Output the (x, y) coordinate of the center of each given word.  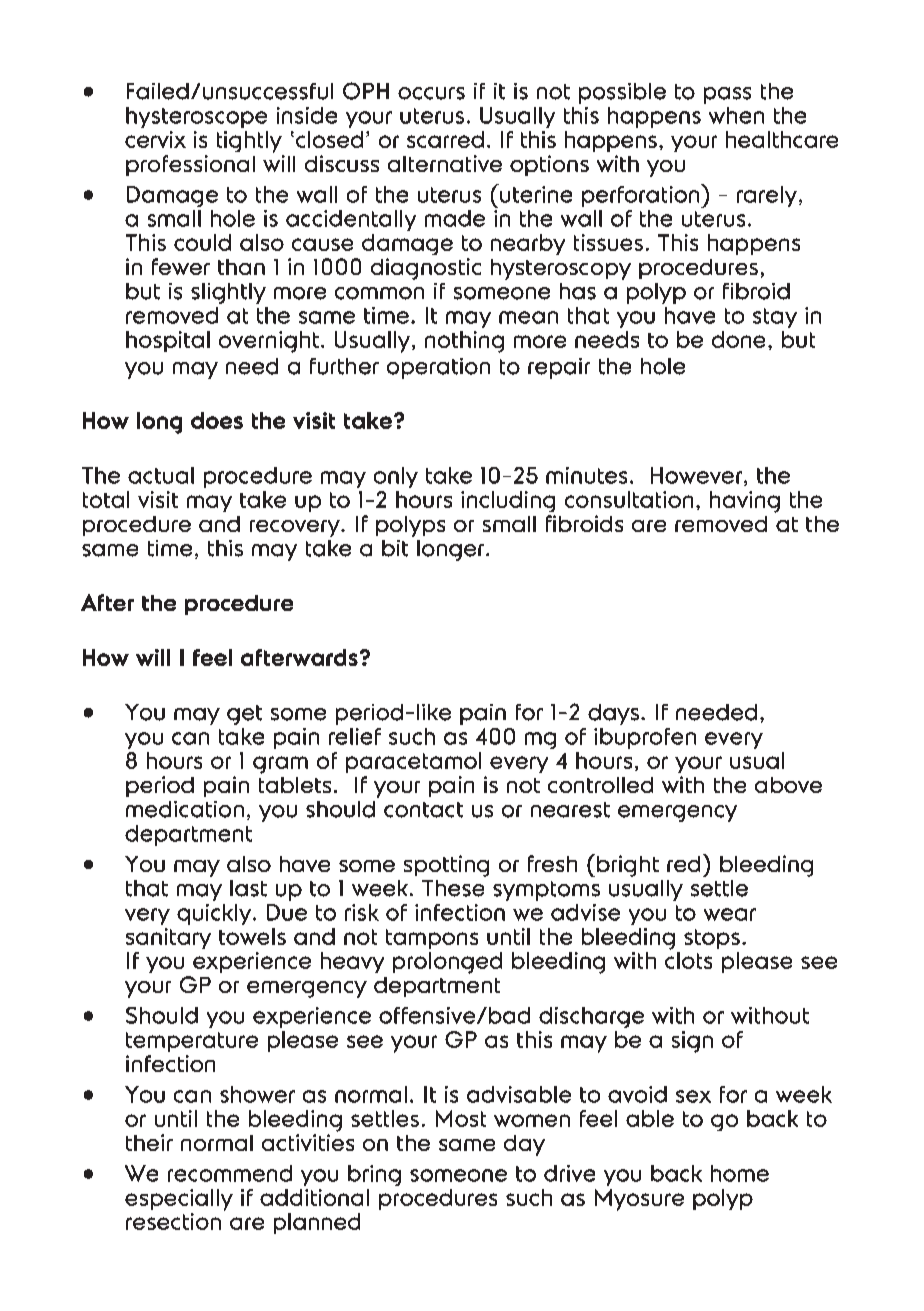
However (696, 475)
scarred (445, 139)
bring (374, 1175)
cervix (155, 139)
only (396, 477)
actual (161, 475)
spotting (446, 866)
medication (185, 809)
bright (628, 866)
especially (179, 1200)
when (736, 115)
